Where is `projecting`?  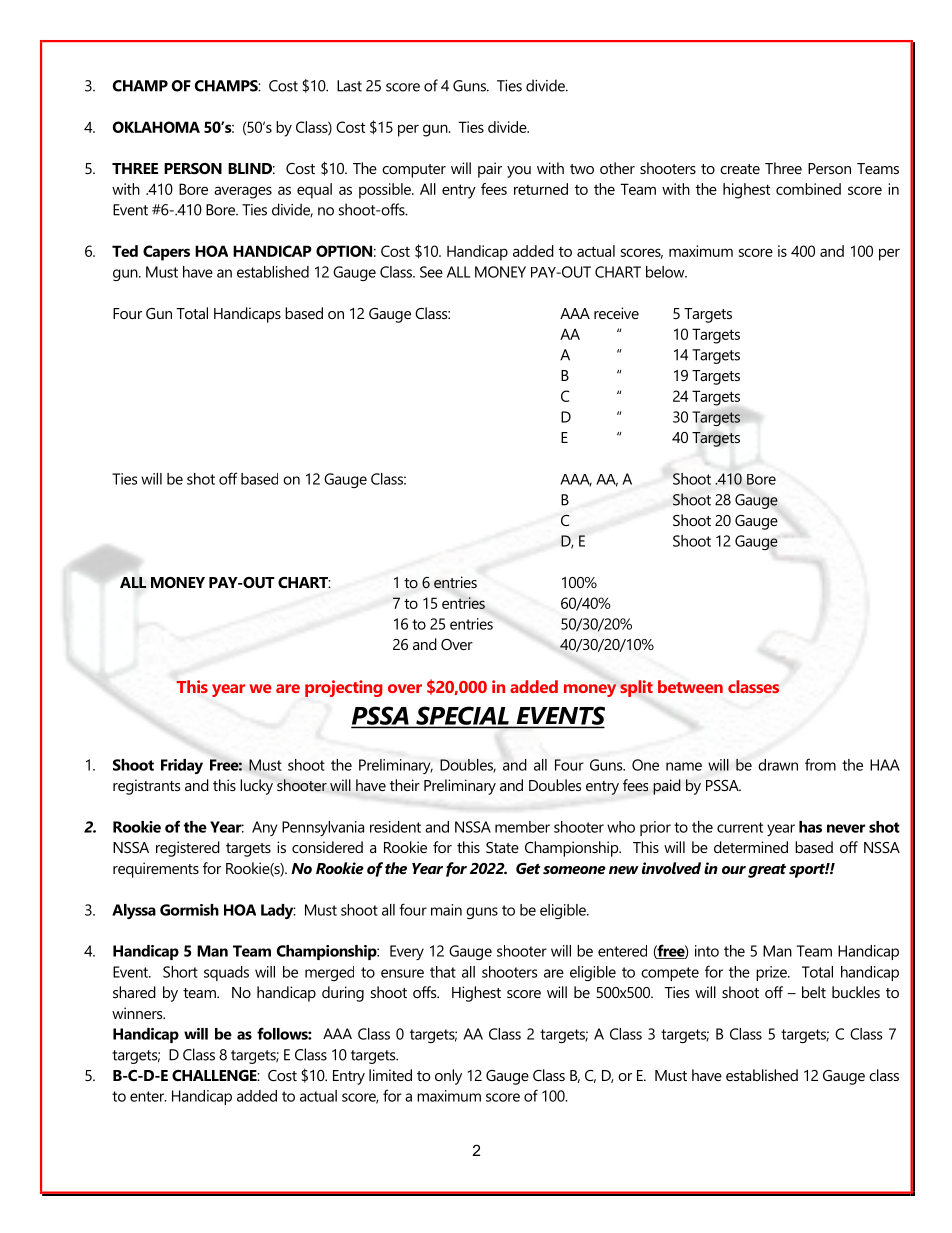 projecting is located at coordinates (343, 688).
